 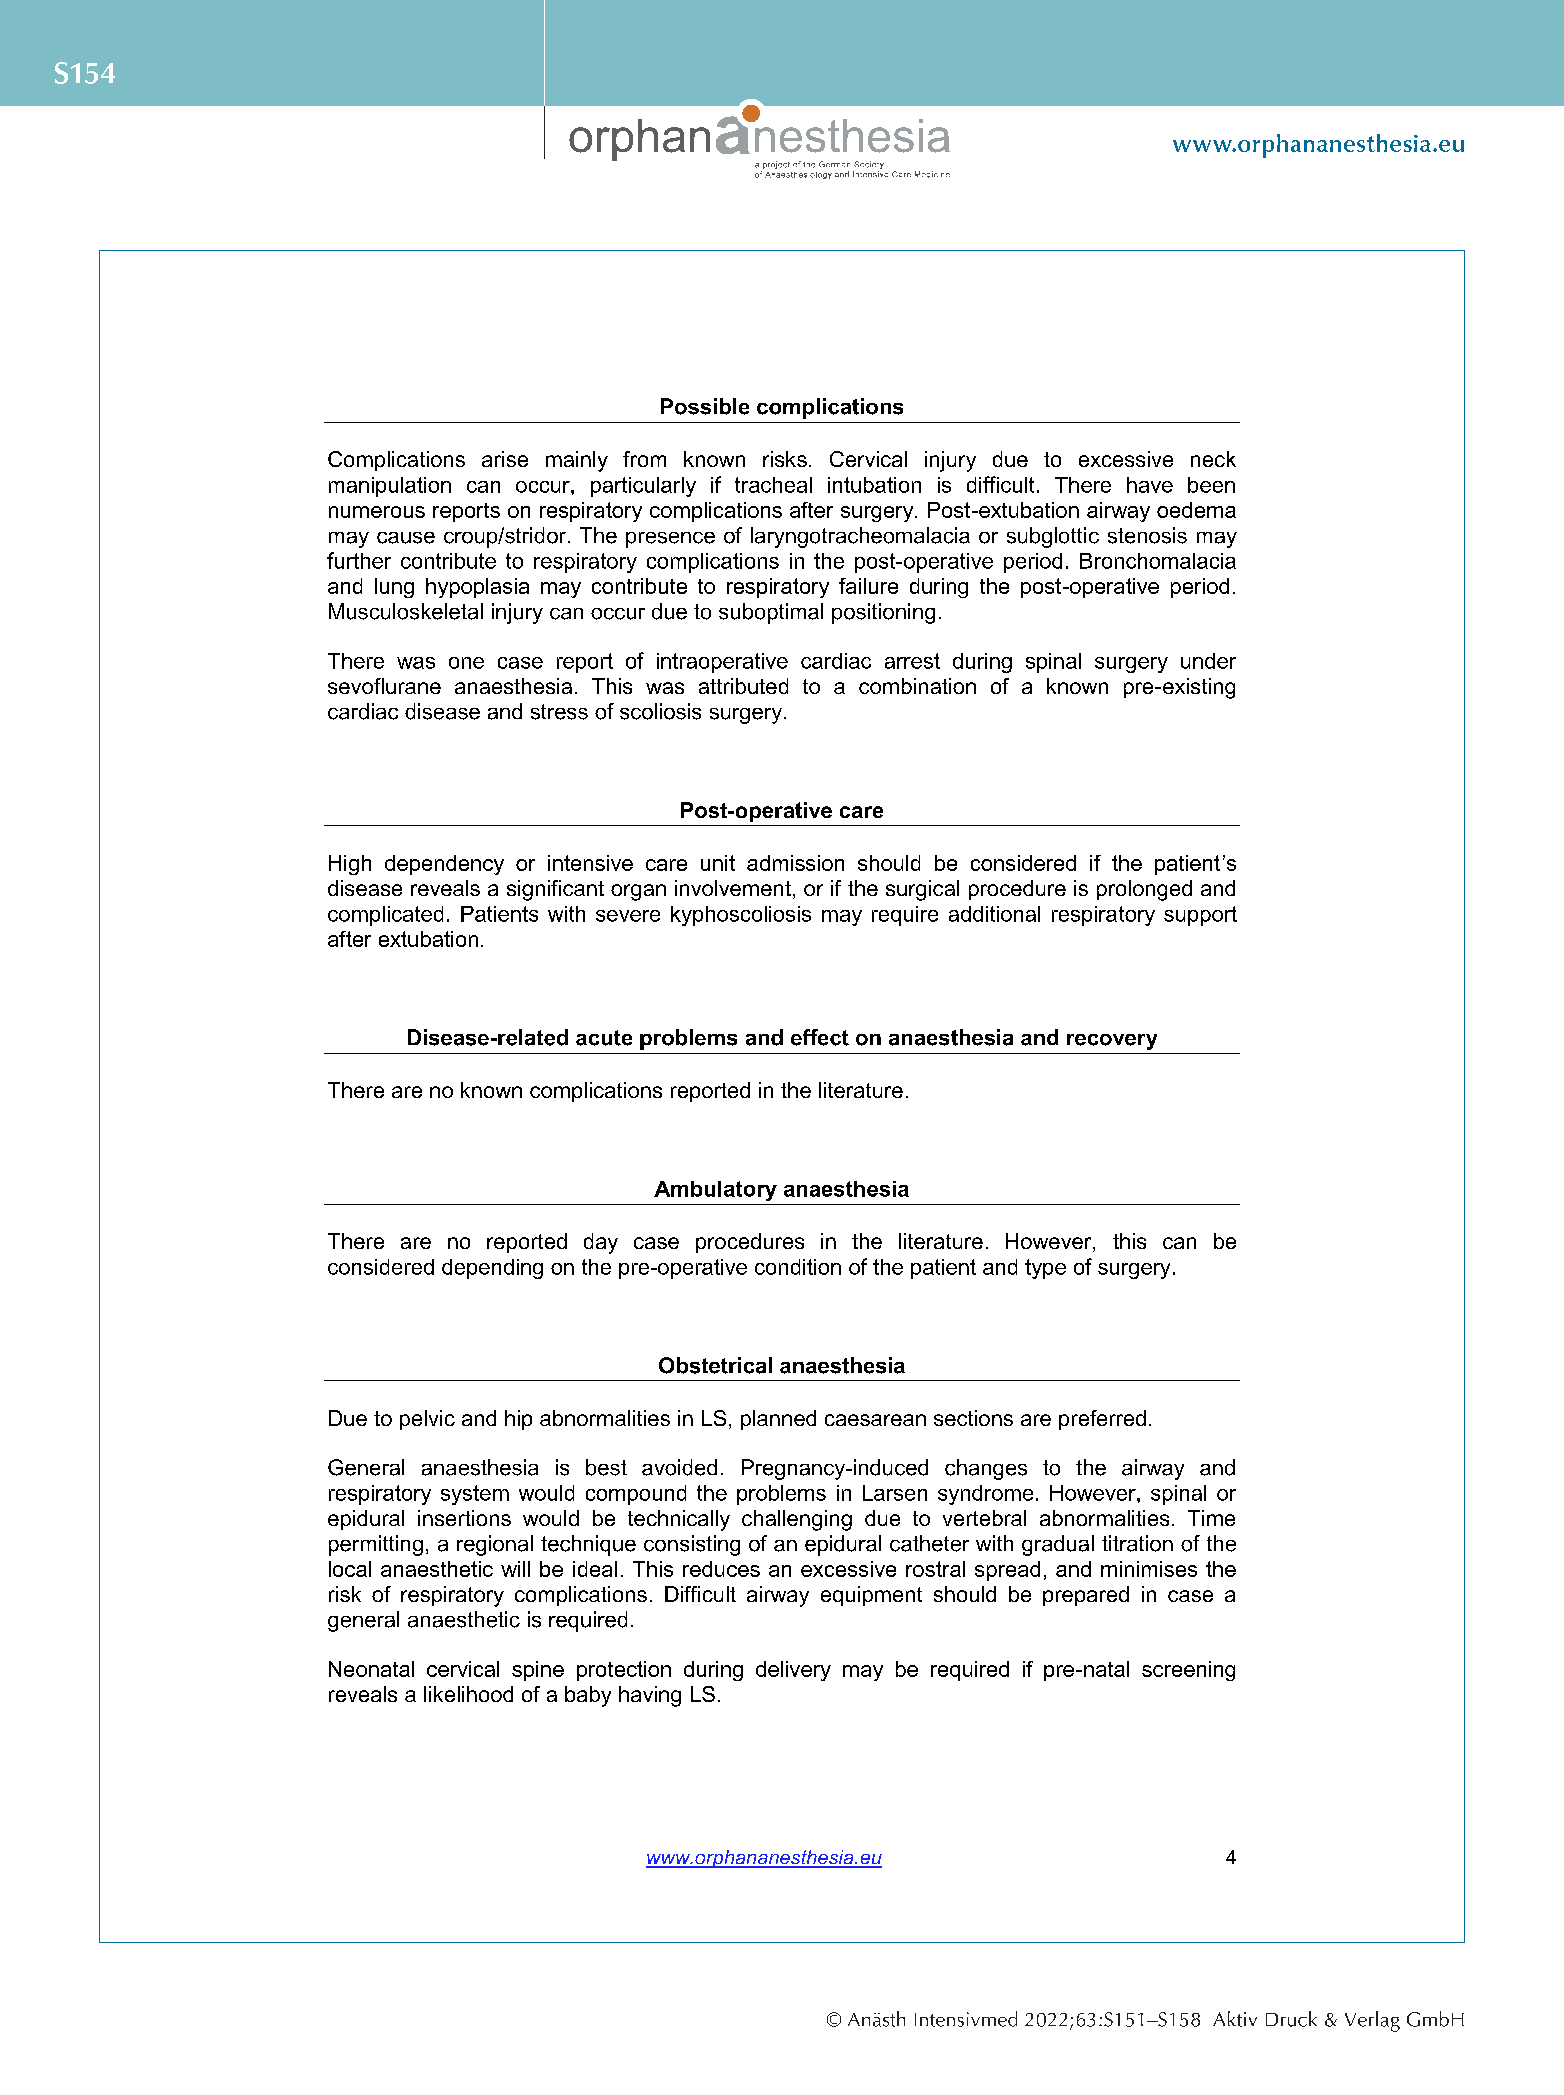 I want to click on intubation, so click(x=874, y=485).
